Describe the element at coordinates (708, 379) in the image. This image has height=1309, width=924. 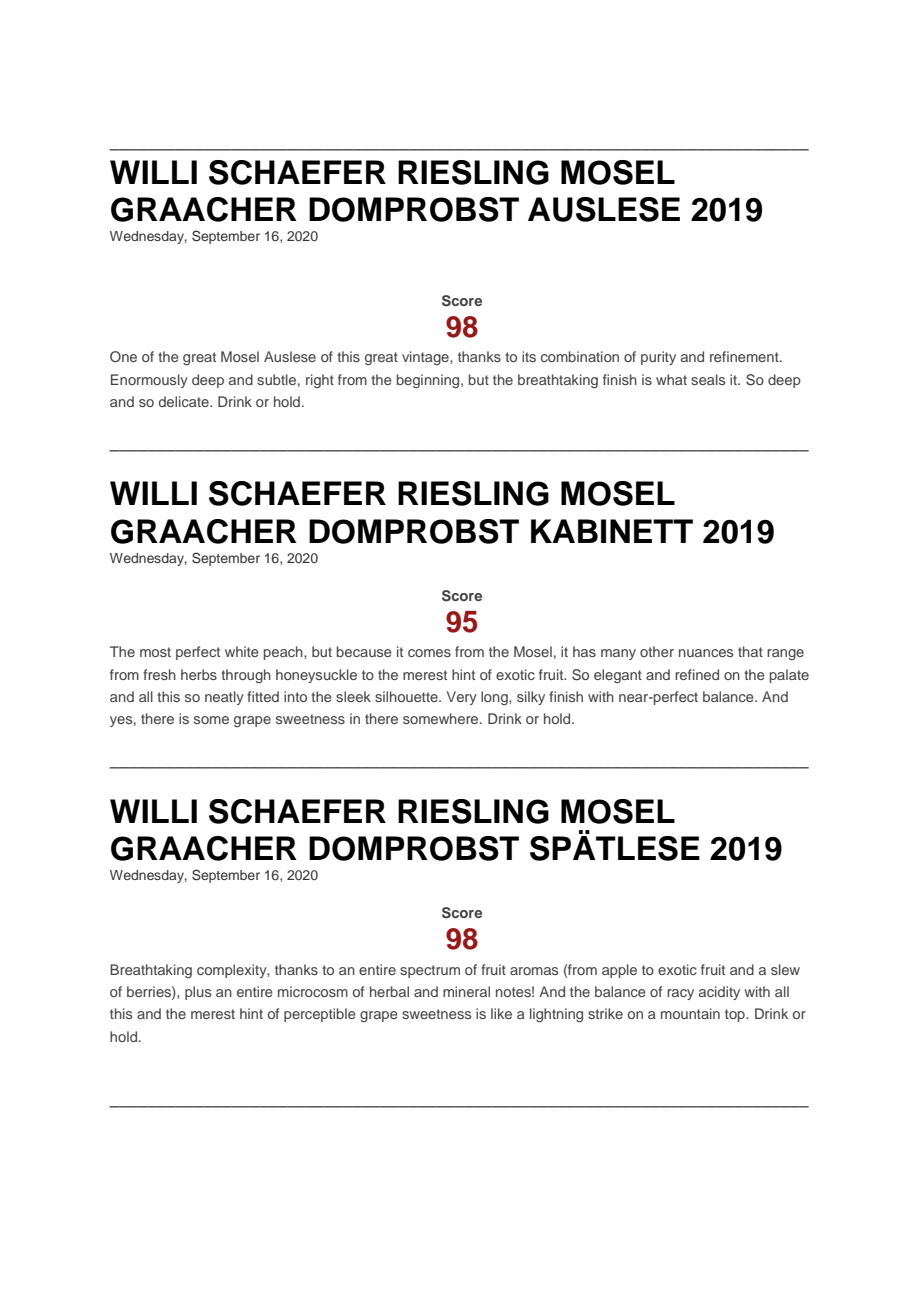
I see `seals` at that location.
